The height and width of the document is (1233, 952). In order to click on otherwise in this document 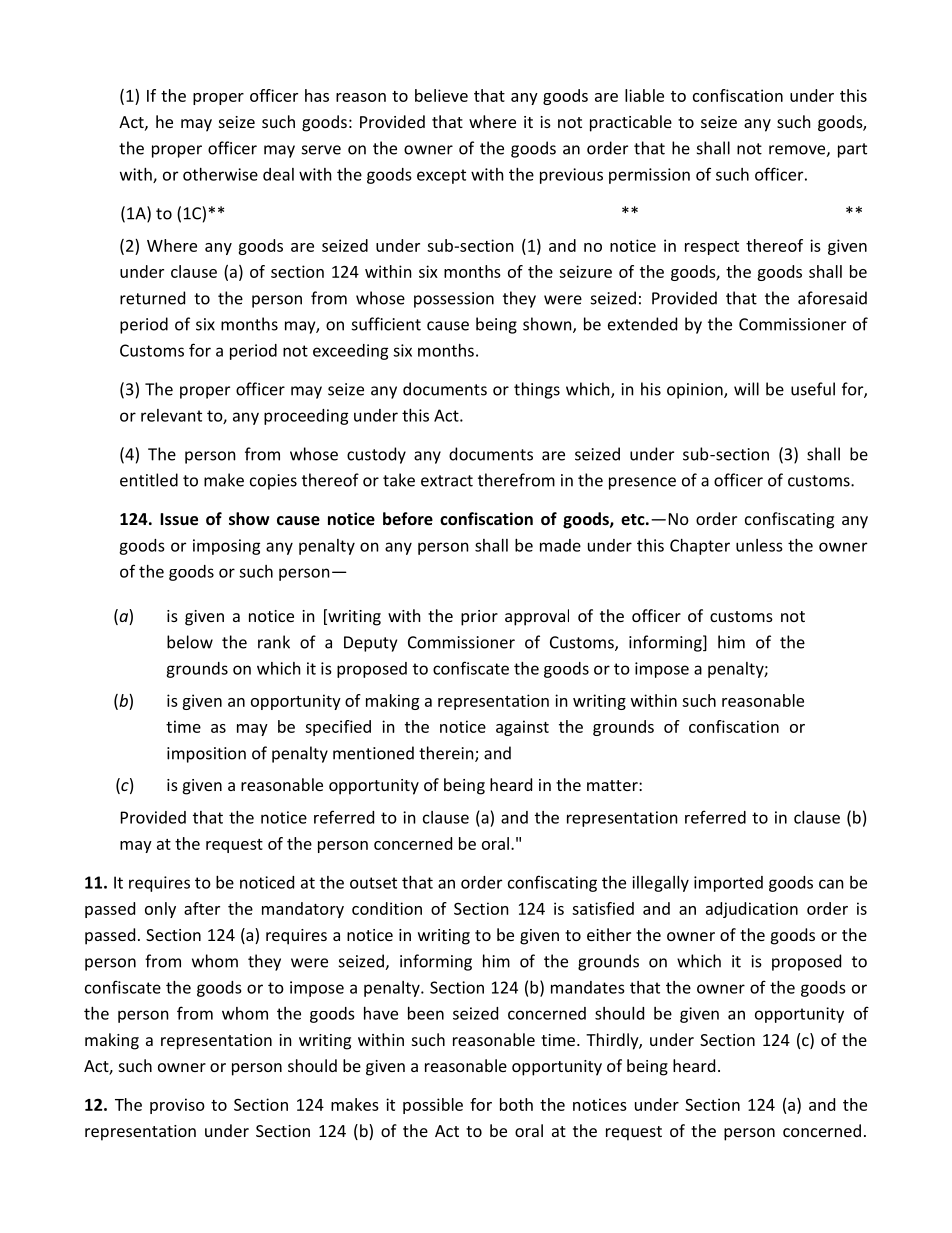, I will do `click(220, 174)`.
